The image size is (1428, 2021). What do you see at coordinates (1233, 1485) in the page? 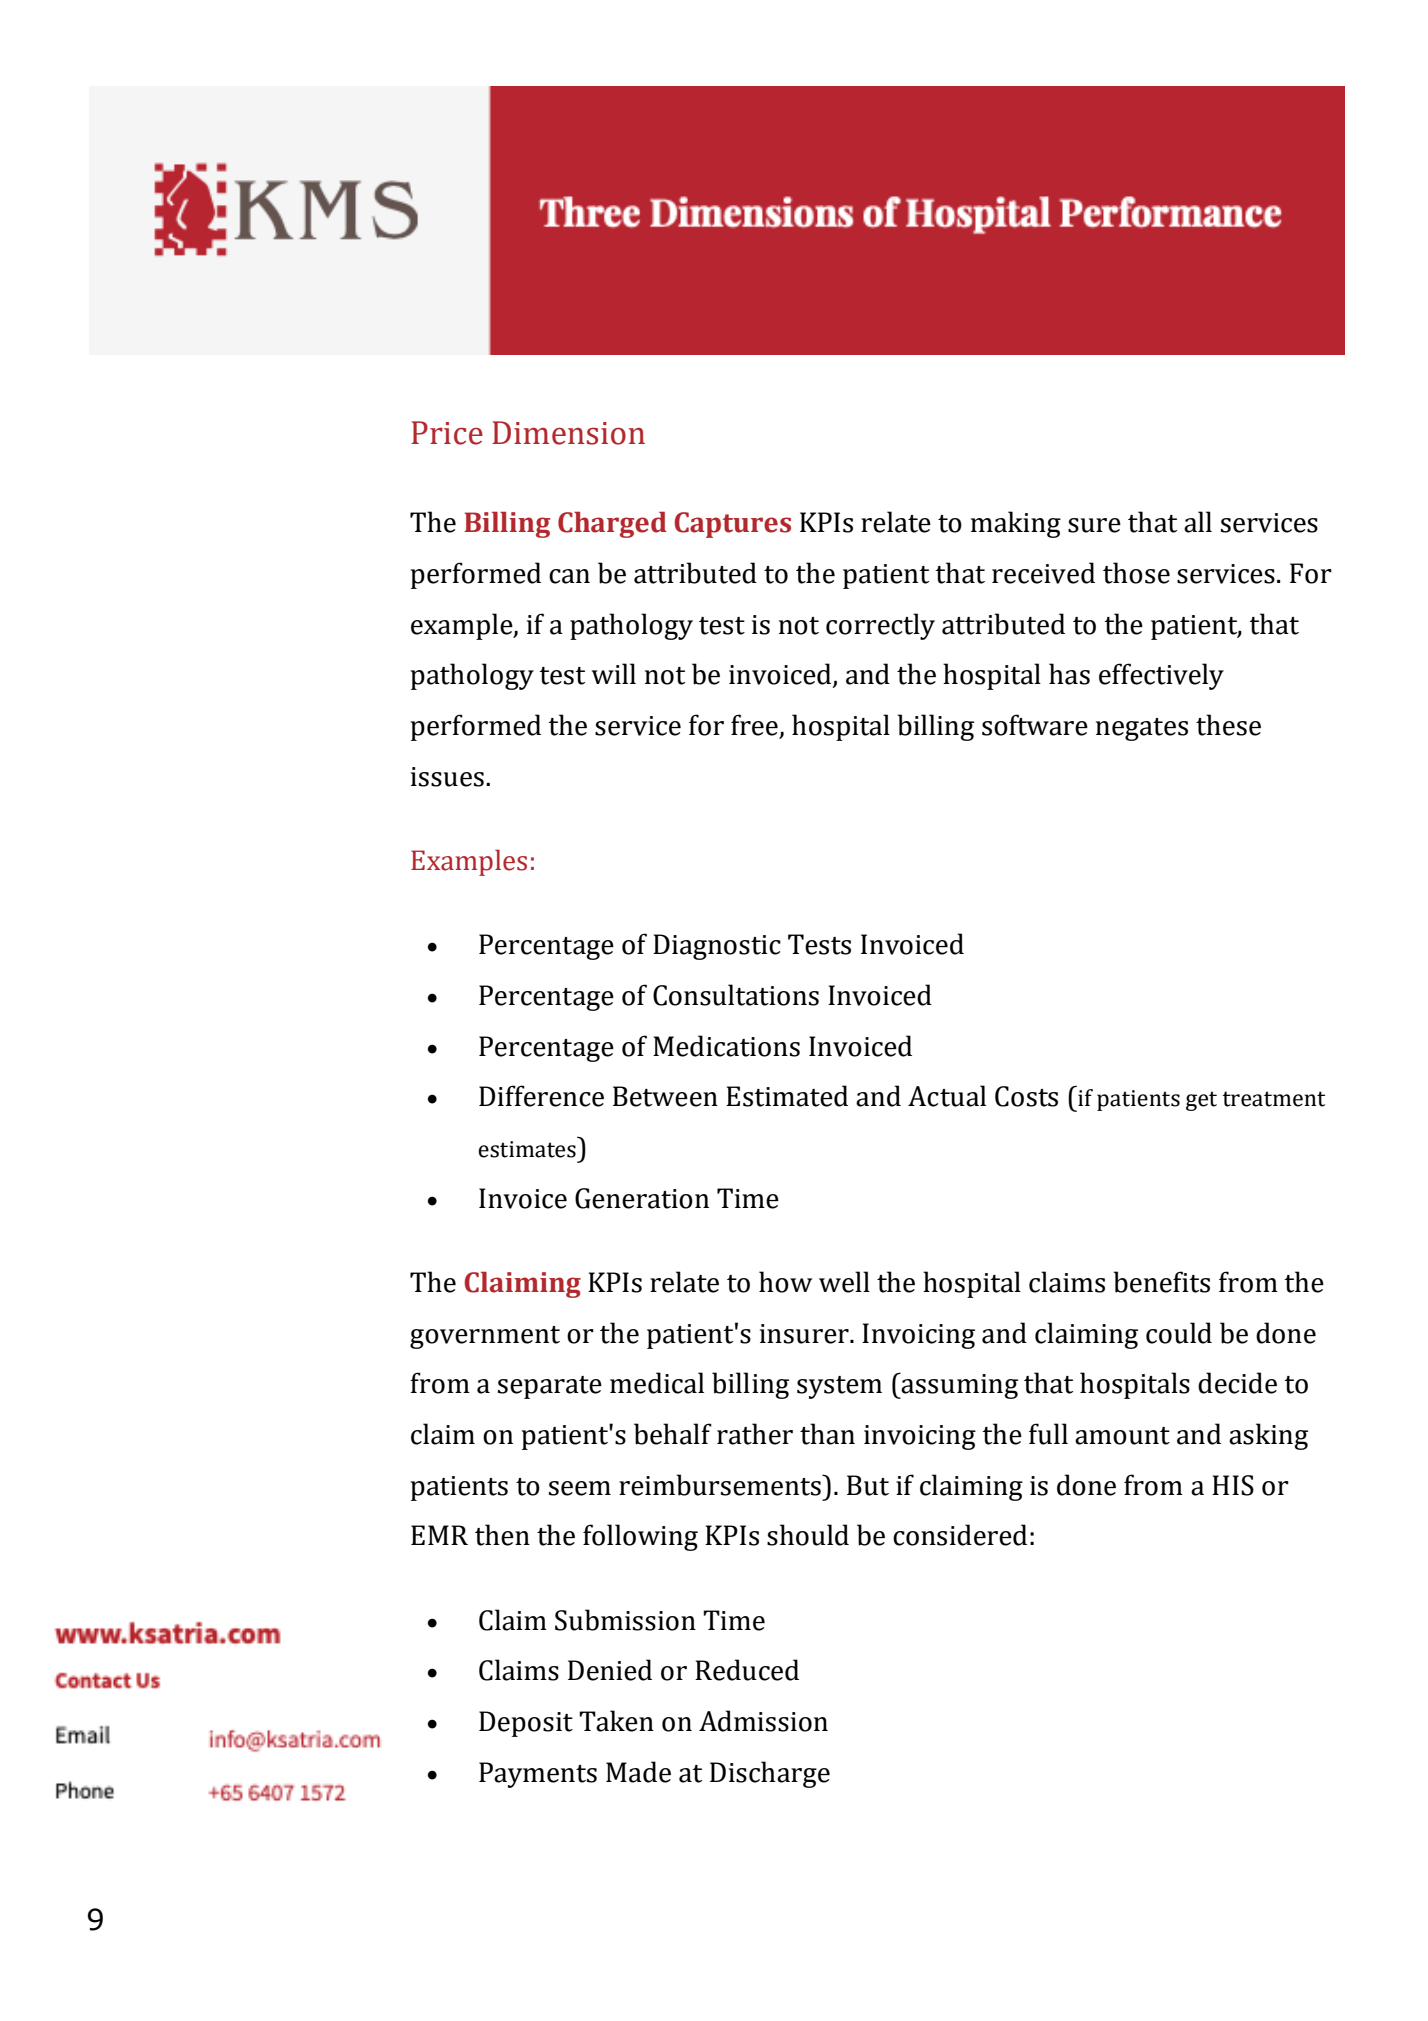
I see `HIS` at bounding box center [1233, 1485].
